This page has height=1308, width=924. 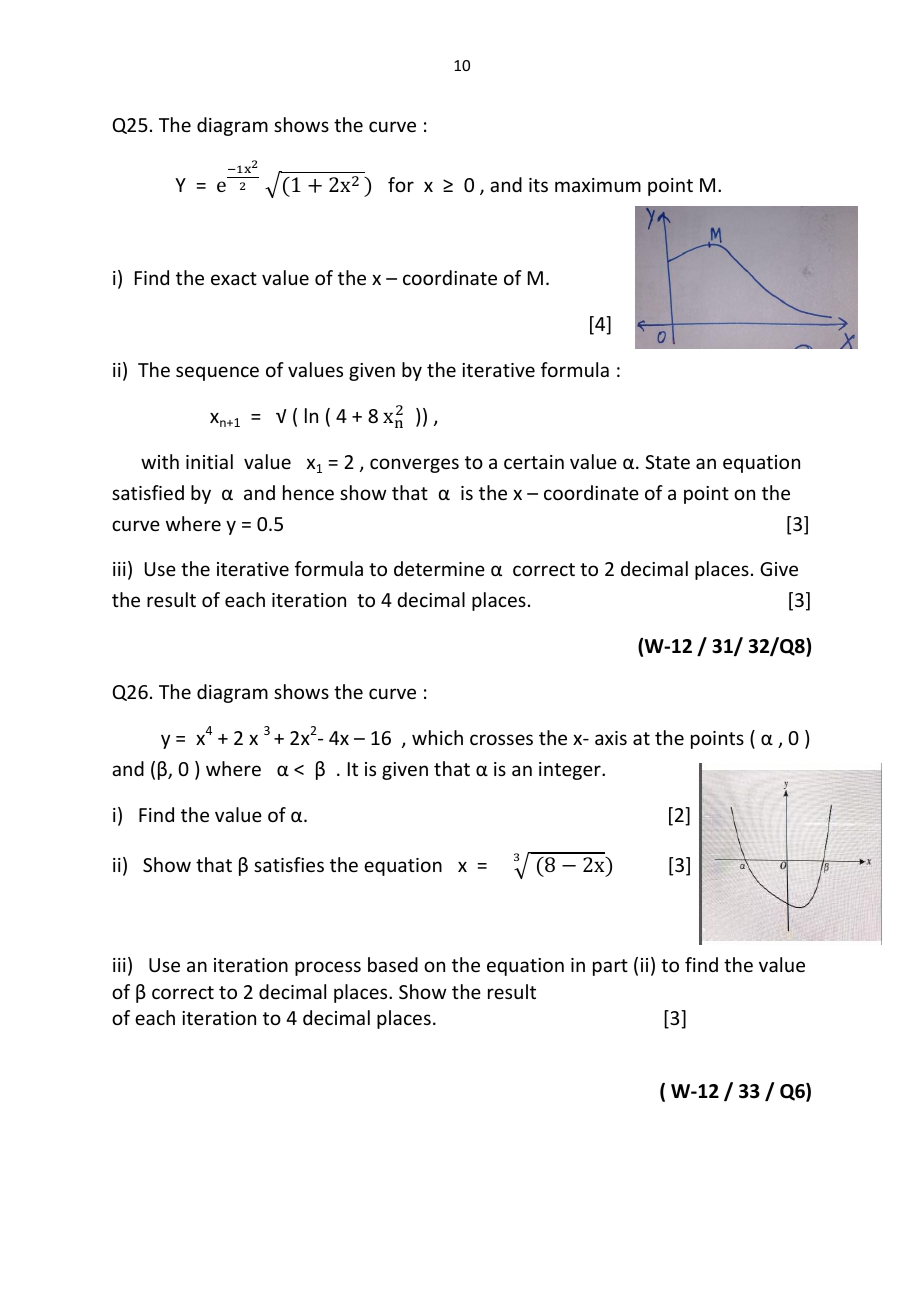 I want to click on State, so click(x=667, y=462).
